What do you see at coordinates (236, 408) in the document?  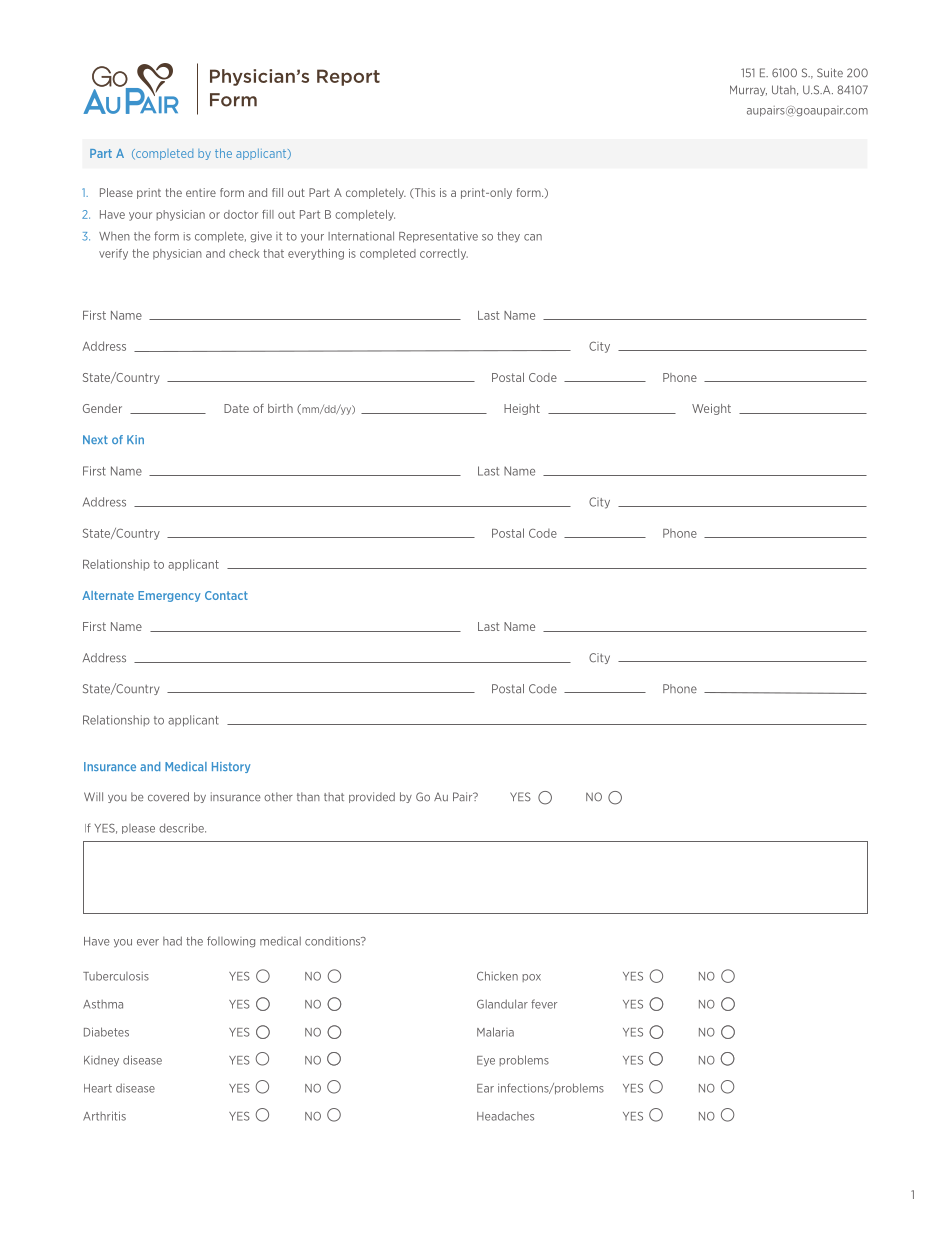 I see `Date` at bounding box center [236, 408].
